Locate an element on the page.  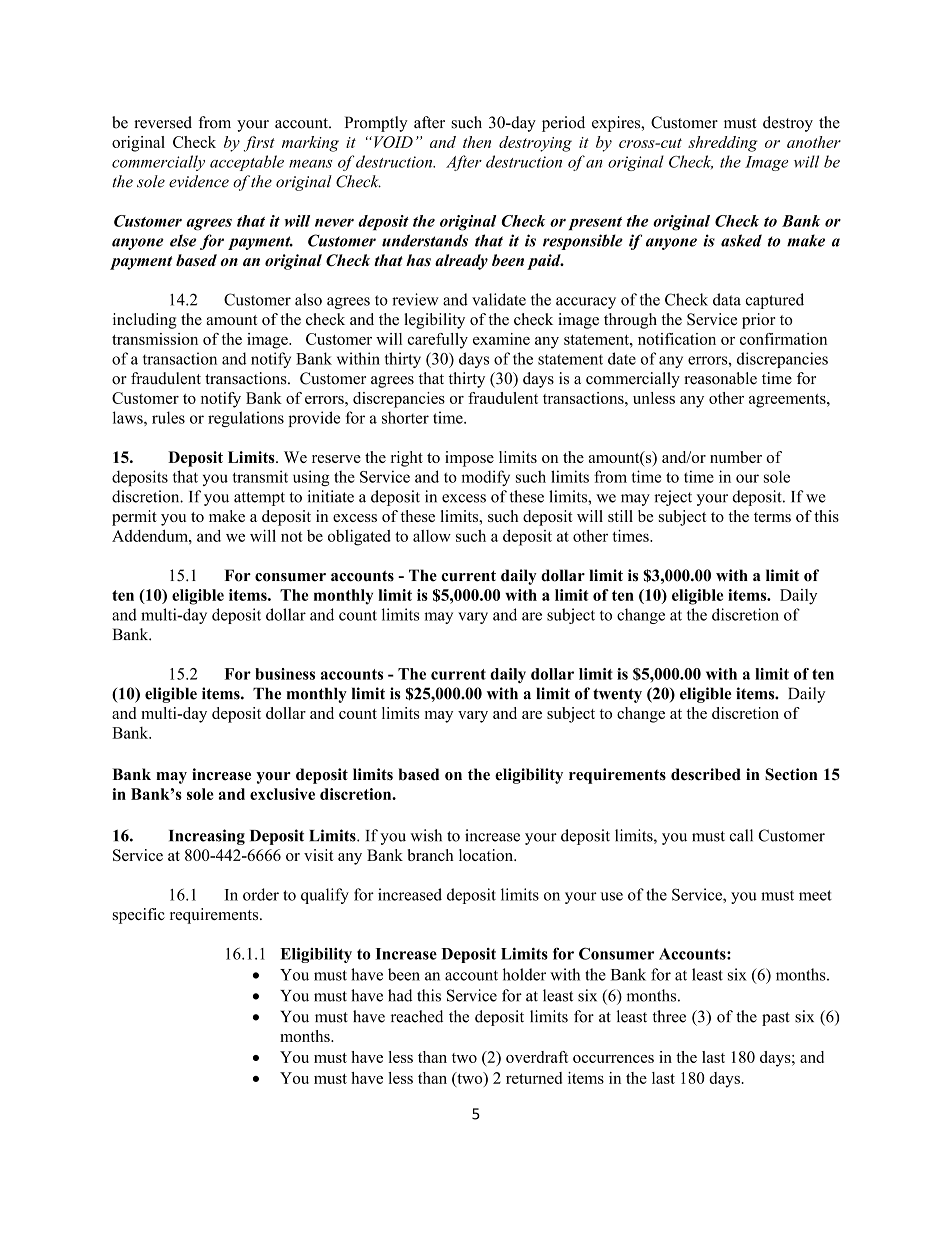
call is located at coordinates (741, 835).
